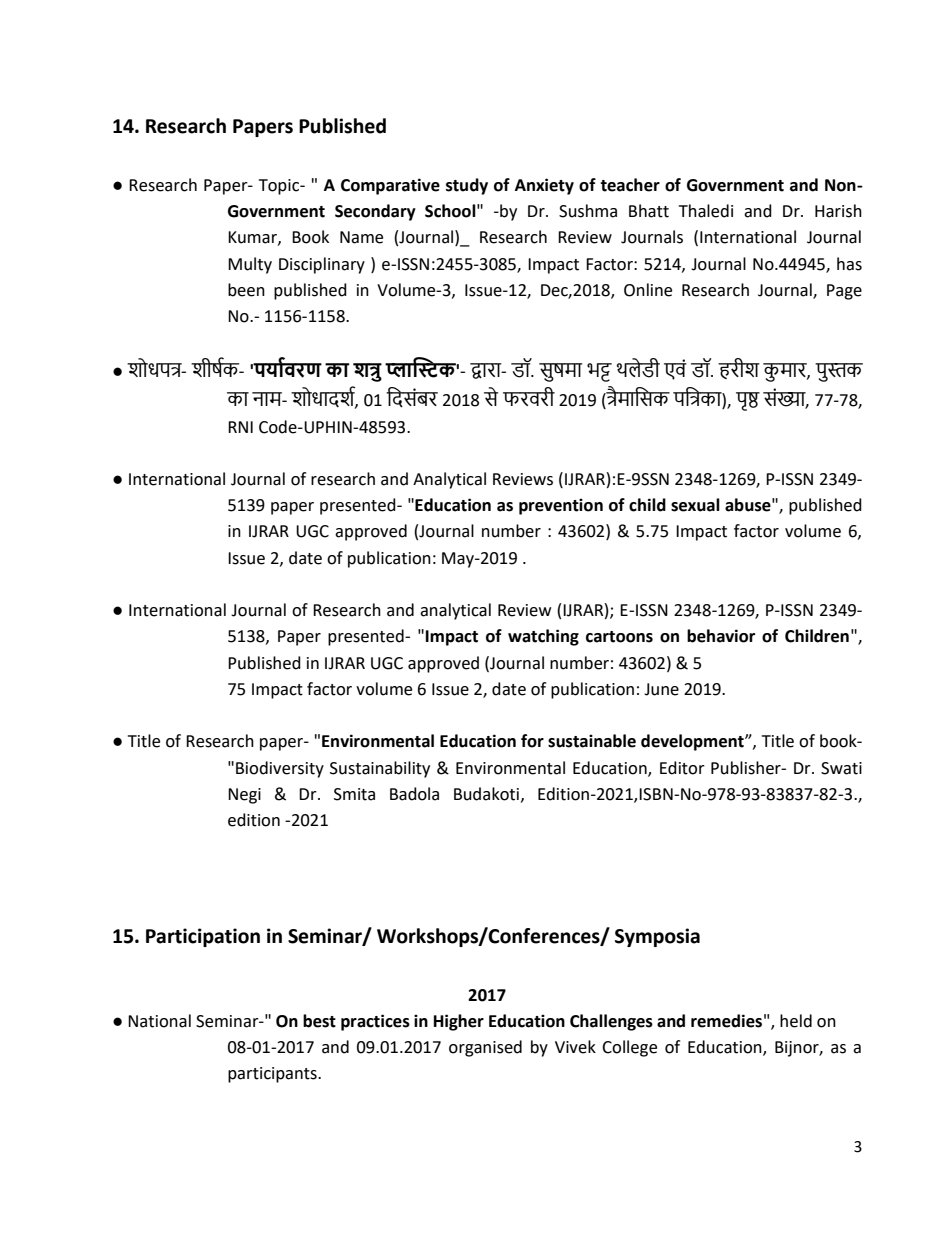 The image size is (952, 1233). Describe the element at coordinates (273, 1075) in the screenshot. I see `participants` at that location.
